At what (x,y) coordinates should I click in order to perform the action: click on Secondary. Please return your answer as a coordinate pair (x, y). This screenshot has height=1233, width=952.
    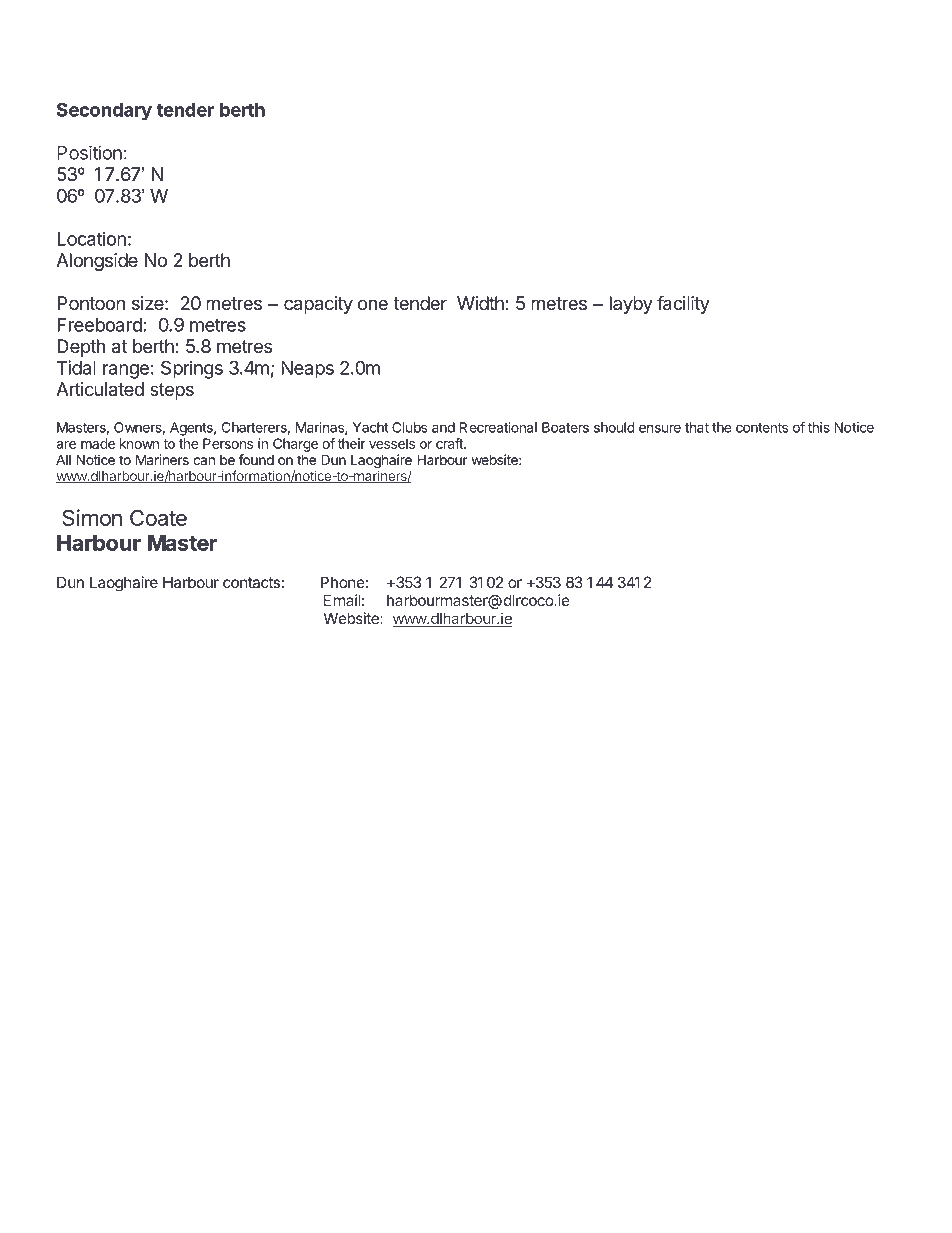
    Looking at the image, I should click on (104, 111).
